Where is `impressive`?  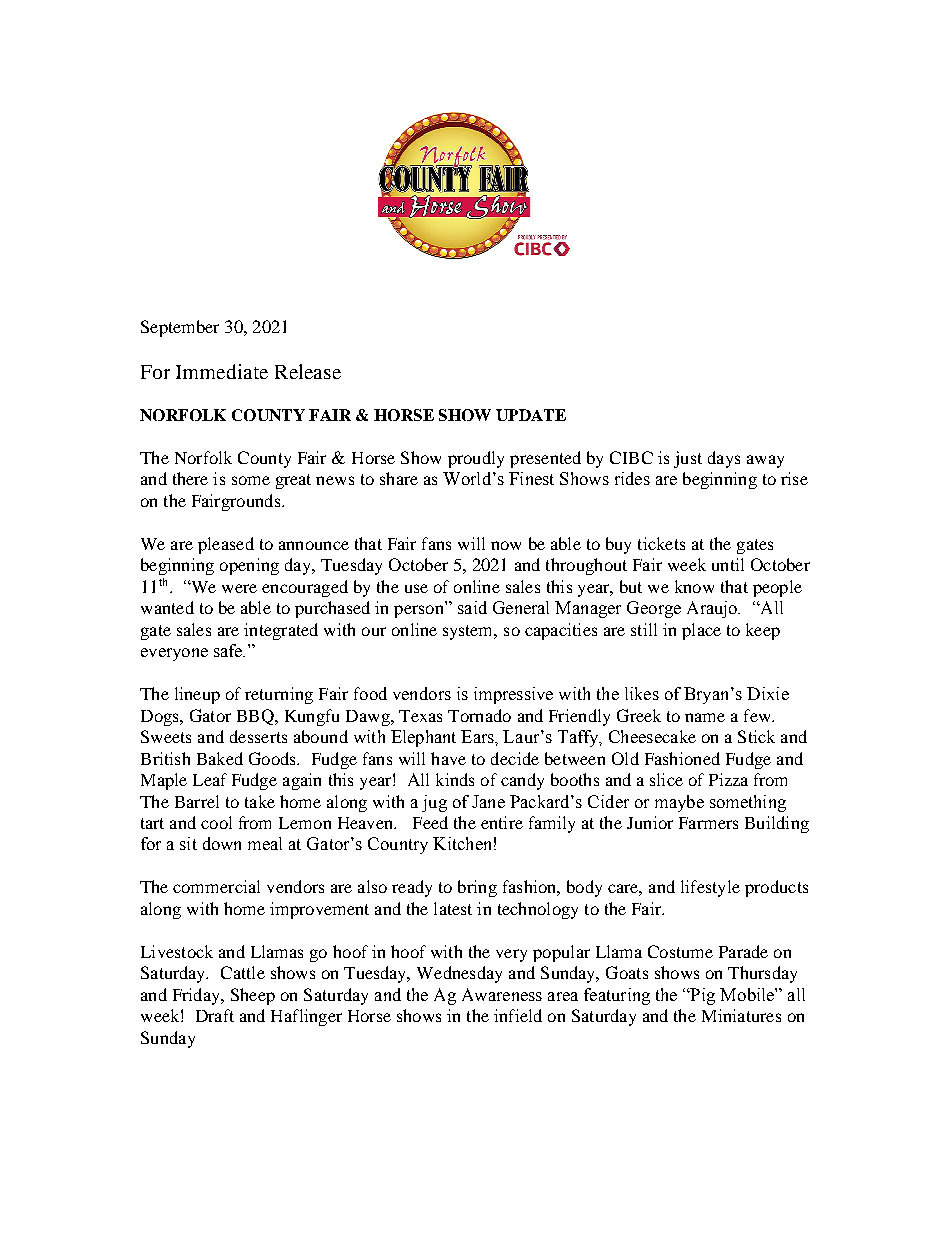 impressive is located at coordinates (513, 695).
